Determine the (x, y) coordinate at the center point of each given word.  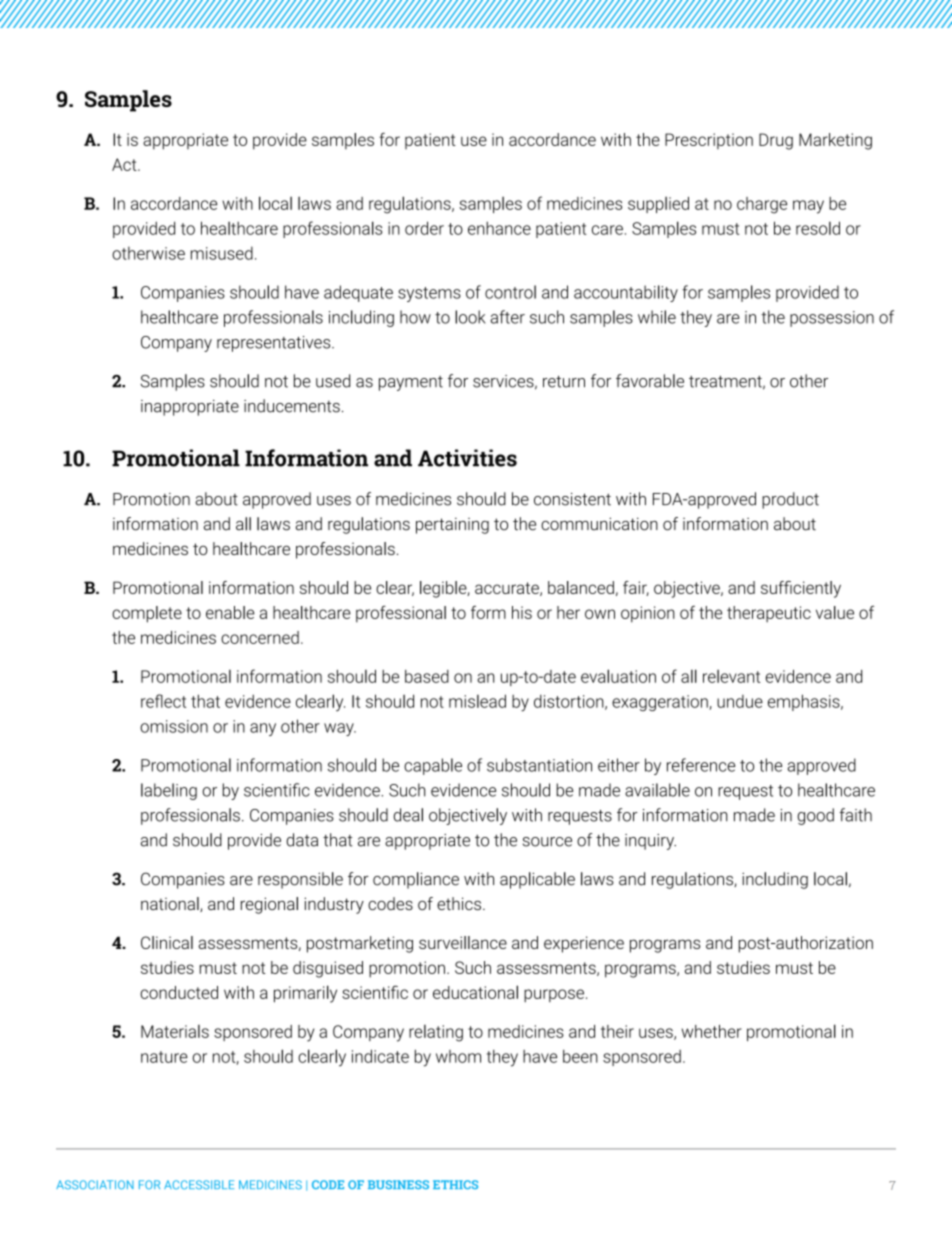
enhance (499, 228)
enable (230, 612)
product (790, 500)
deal (408, 815)
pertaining (452, 526)
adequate (358, 293)
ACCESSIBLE (199, 1185)
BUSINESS (398, 1184)
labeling (169, 791)
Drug (776, 141)
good (815, 816)
